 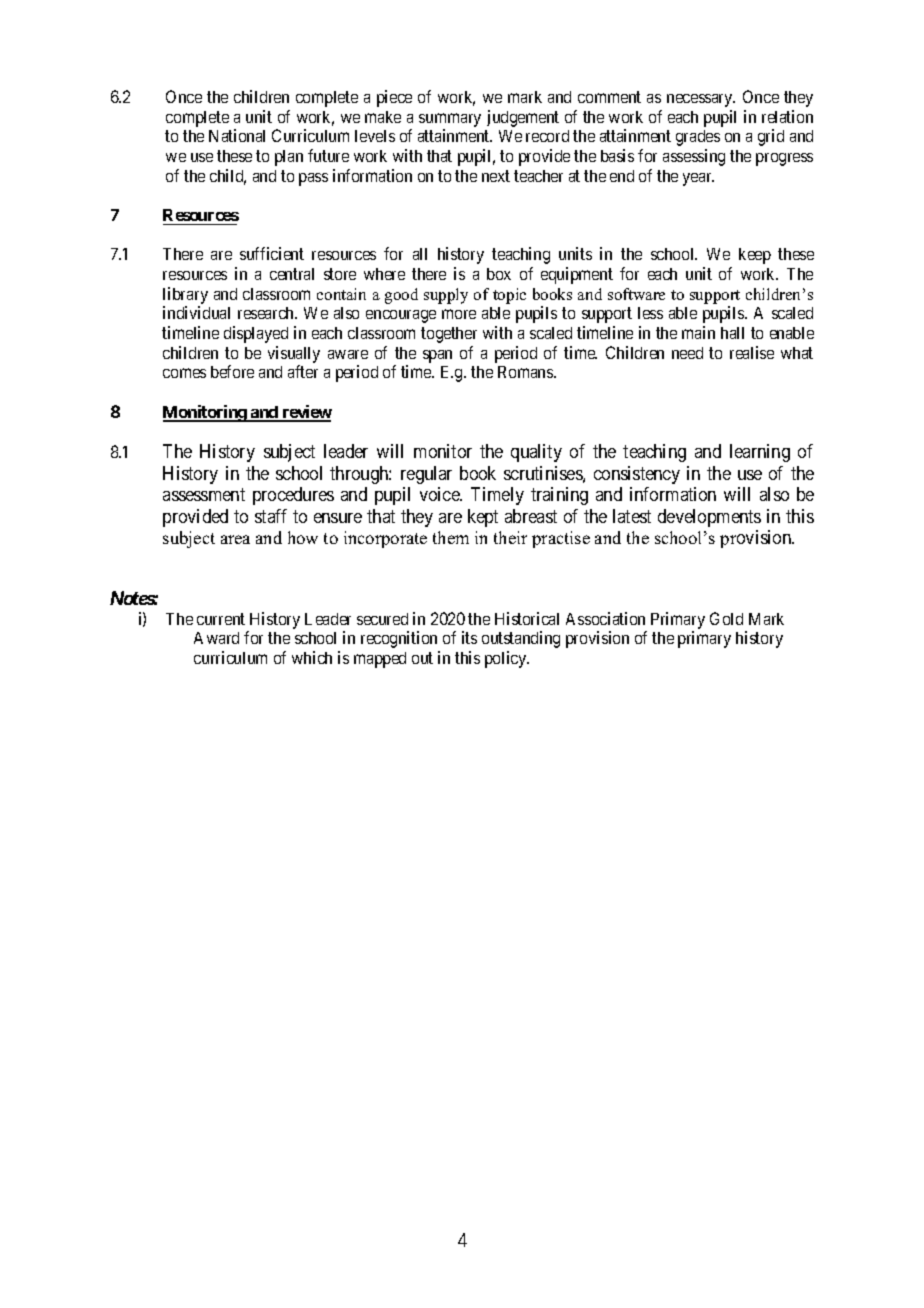 I want to click on judgement, so click(x=523, y=118).
